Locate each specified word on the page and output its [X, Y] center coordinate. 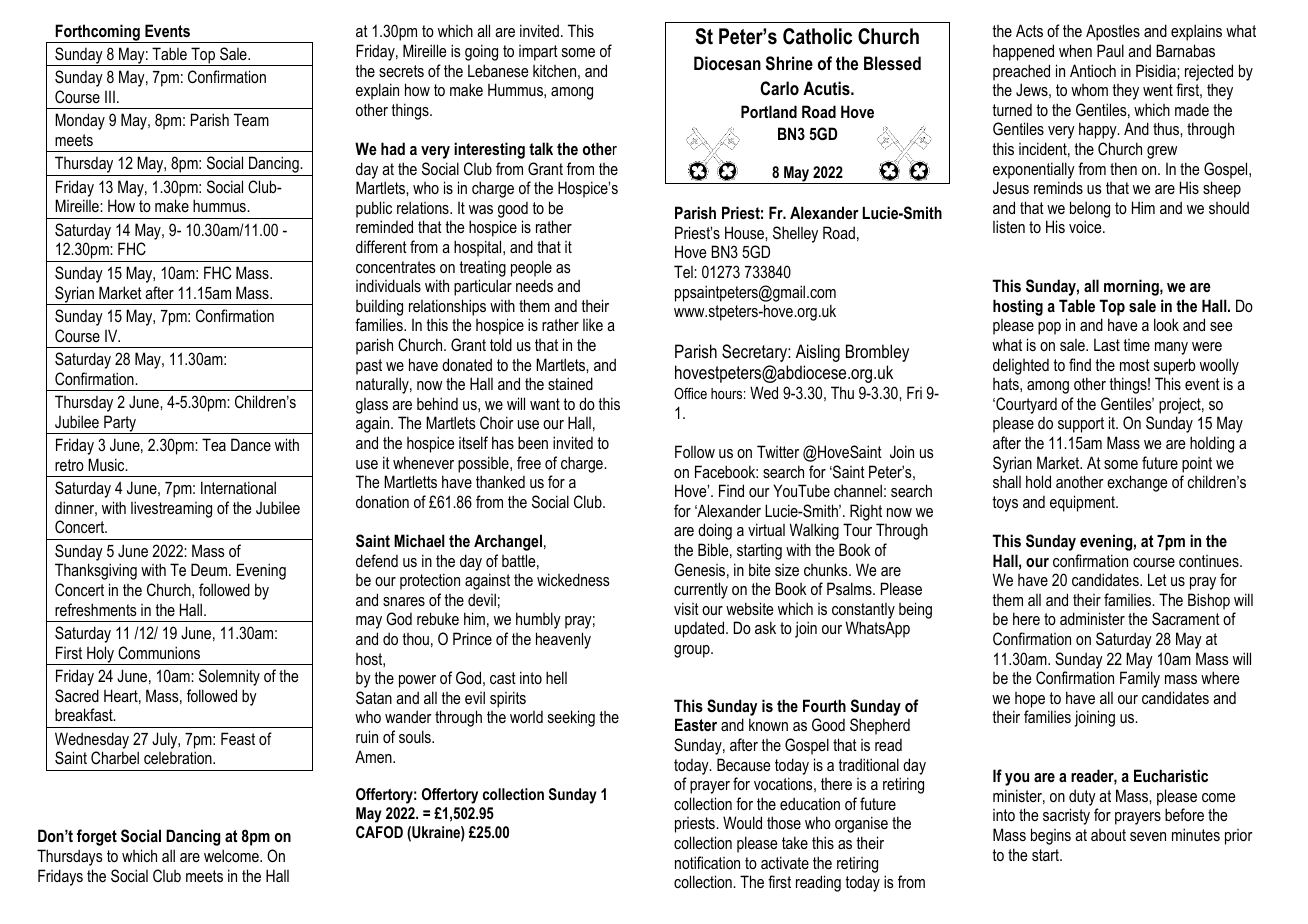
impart [538, 53]
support [1081, 425]
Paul [1110, 50]
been [533, 442]
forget [97, 837]
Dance [251, 444]
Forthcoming [98, 33]
